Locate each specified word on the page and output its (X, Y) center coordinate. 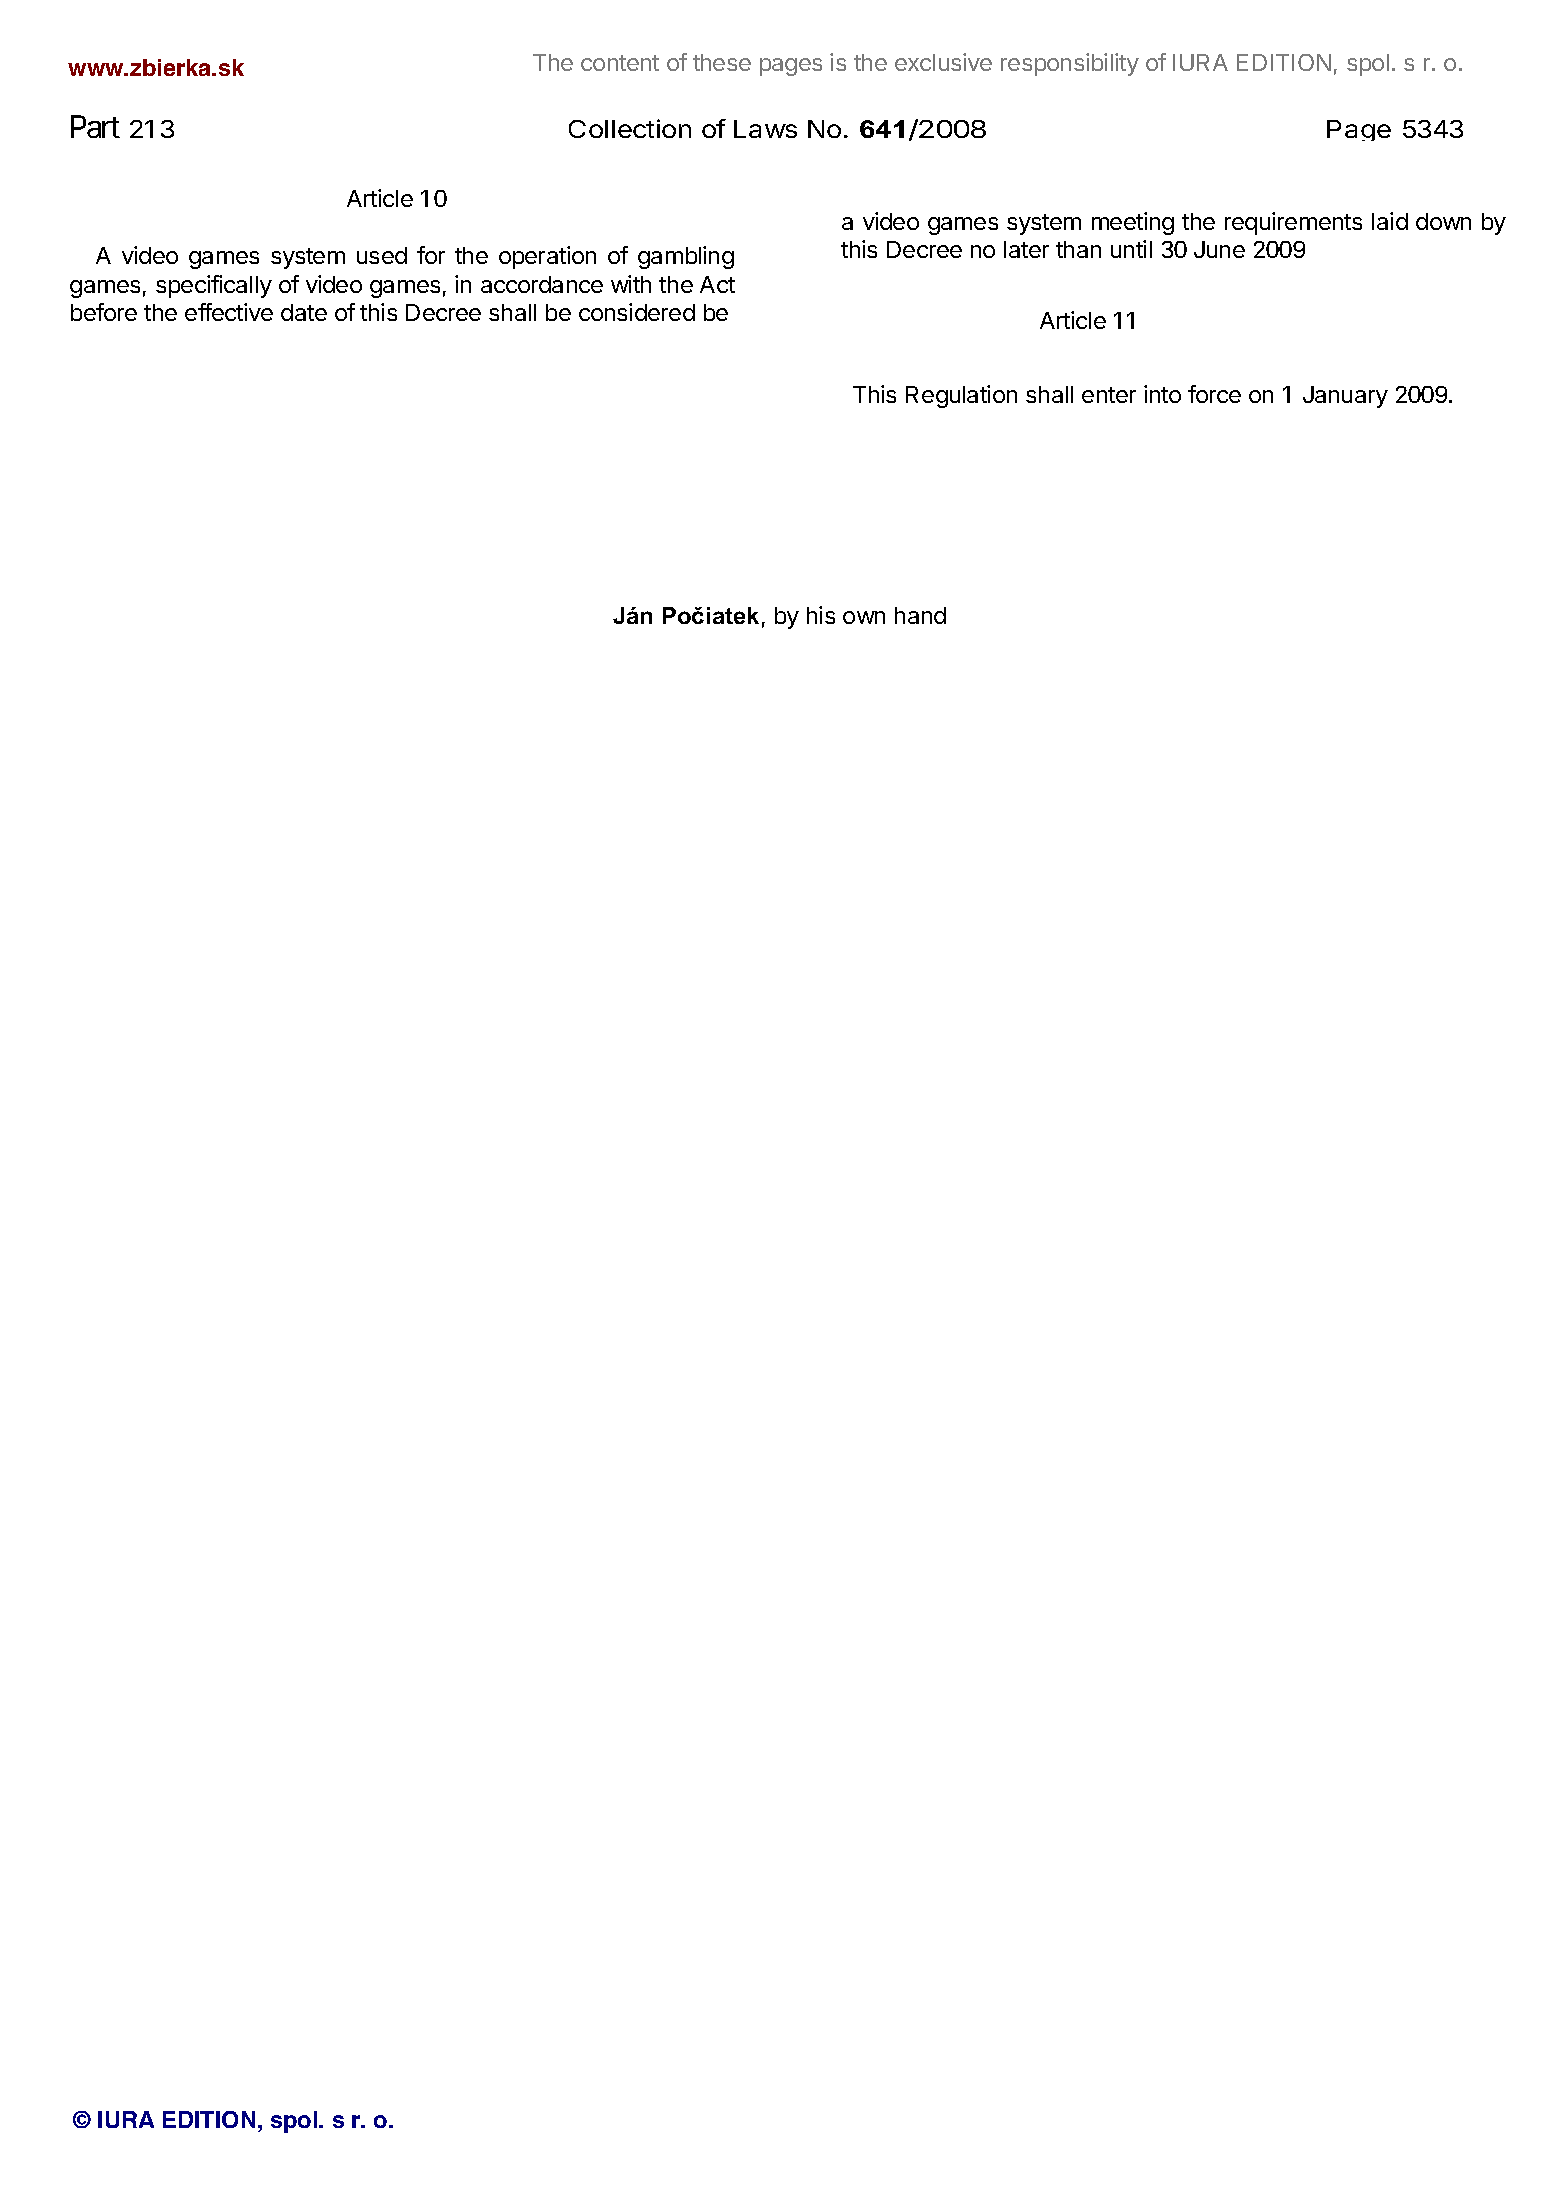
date (304, 312)
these (722, 62)
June (1219, 249)
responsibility (1070, 64)
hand (920, 615)
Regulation (961, 396)
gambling (686, 257)
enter (1109, 395)
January (1345, 397)
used (382, 255)
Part (95, 126)
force (1214, 394)
